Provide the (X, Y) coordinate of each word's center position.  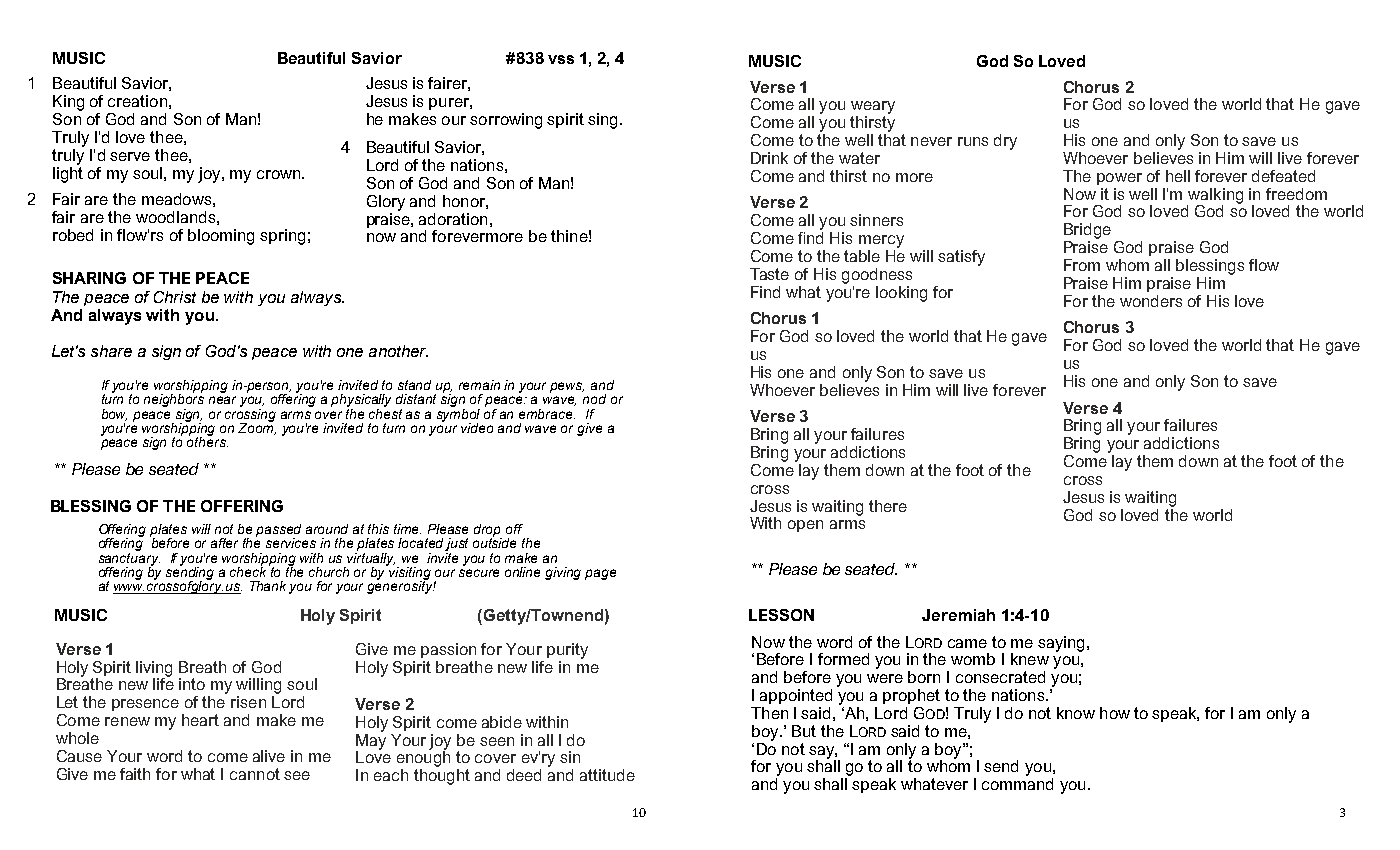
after (224, 543)
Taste (769, 274)
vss (561, 59)
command (1017, 784)
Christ (175, 297)
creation (137, 101)
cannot (255, 774)
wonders (1151, 301)
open (805, 526)
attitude (607, 775)
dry (1005, 142)
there (888, 506)
